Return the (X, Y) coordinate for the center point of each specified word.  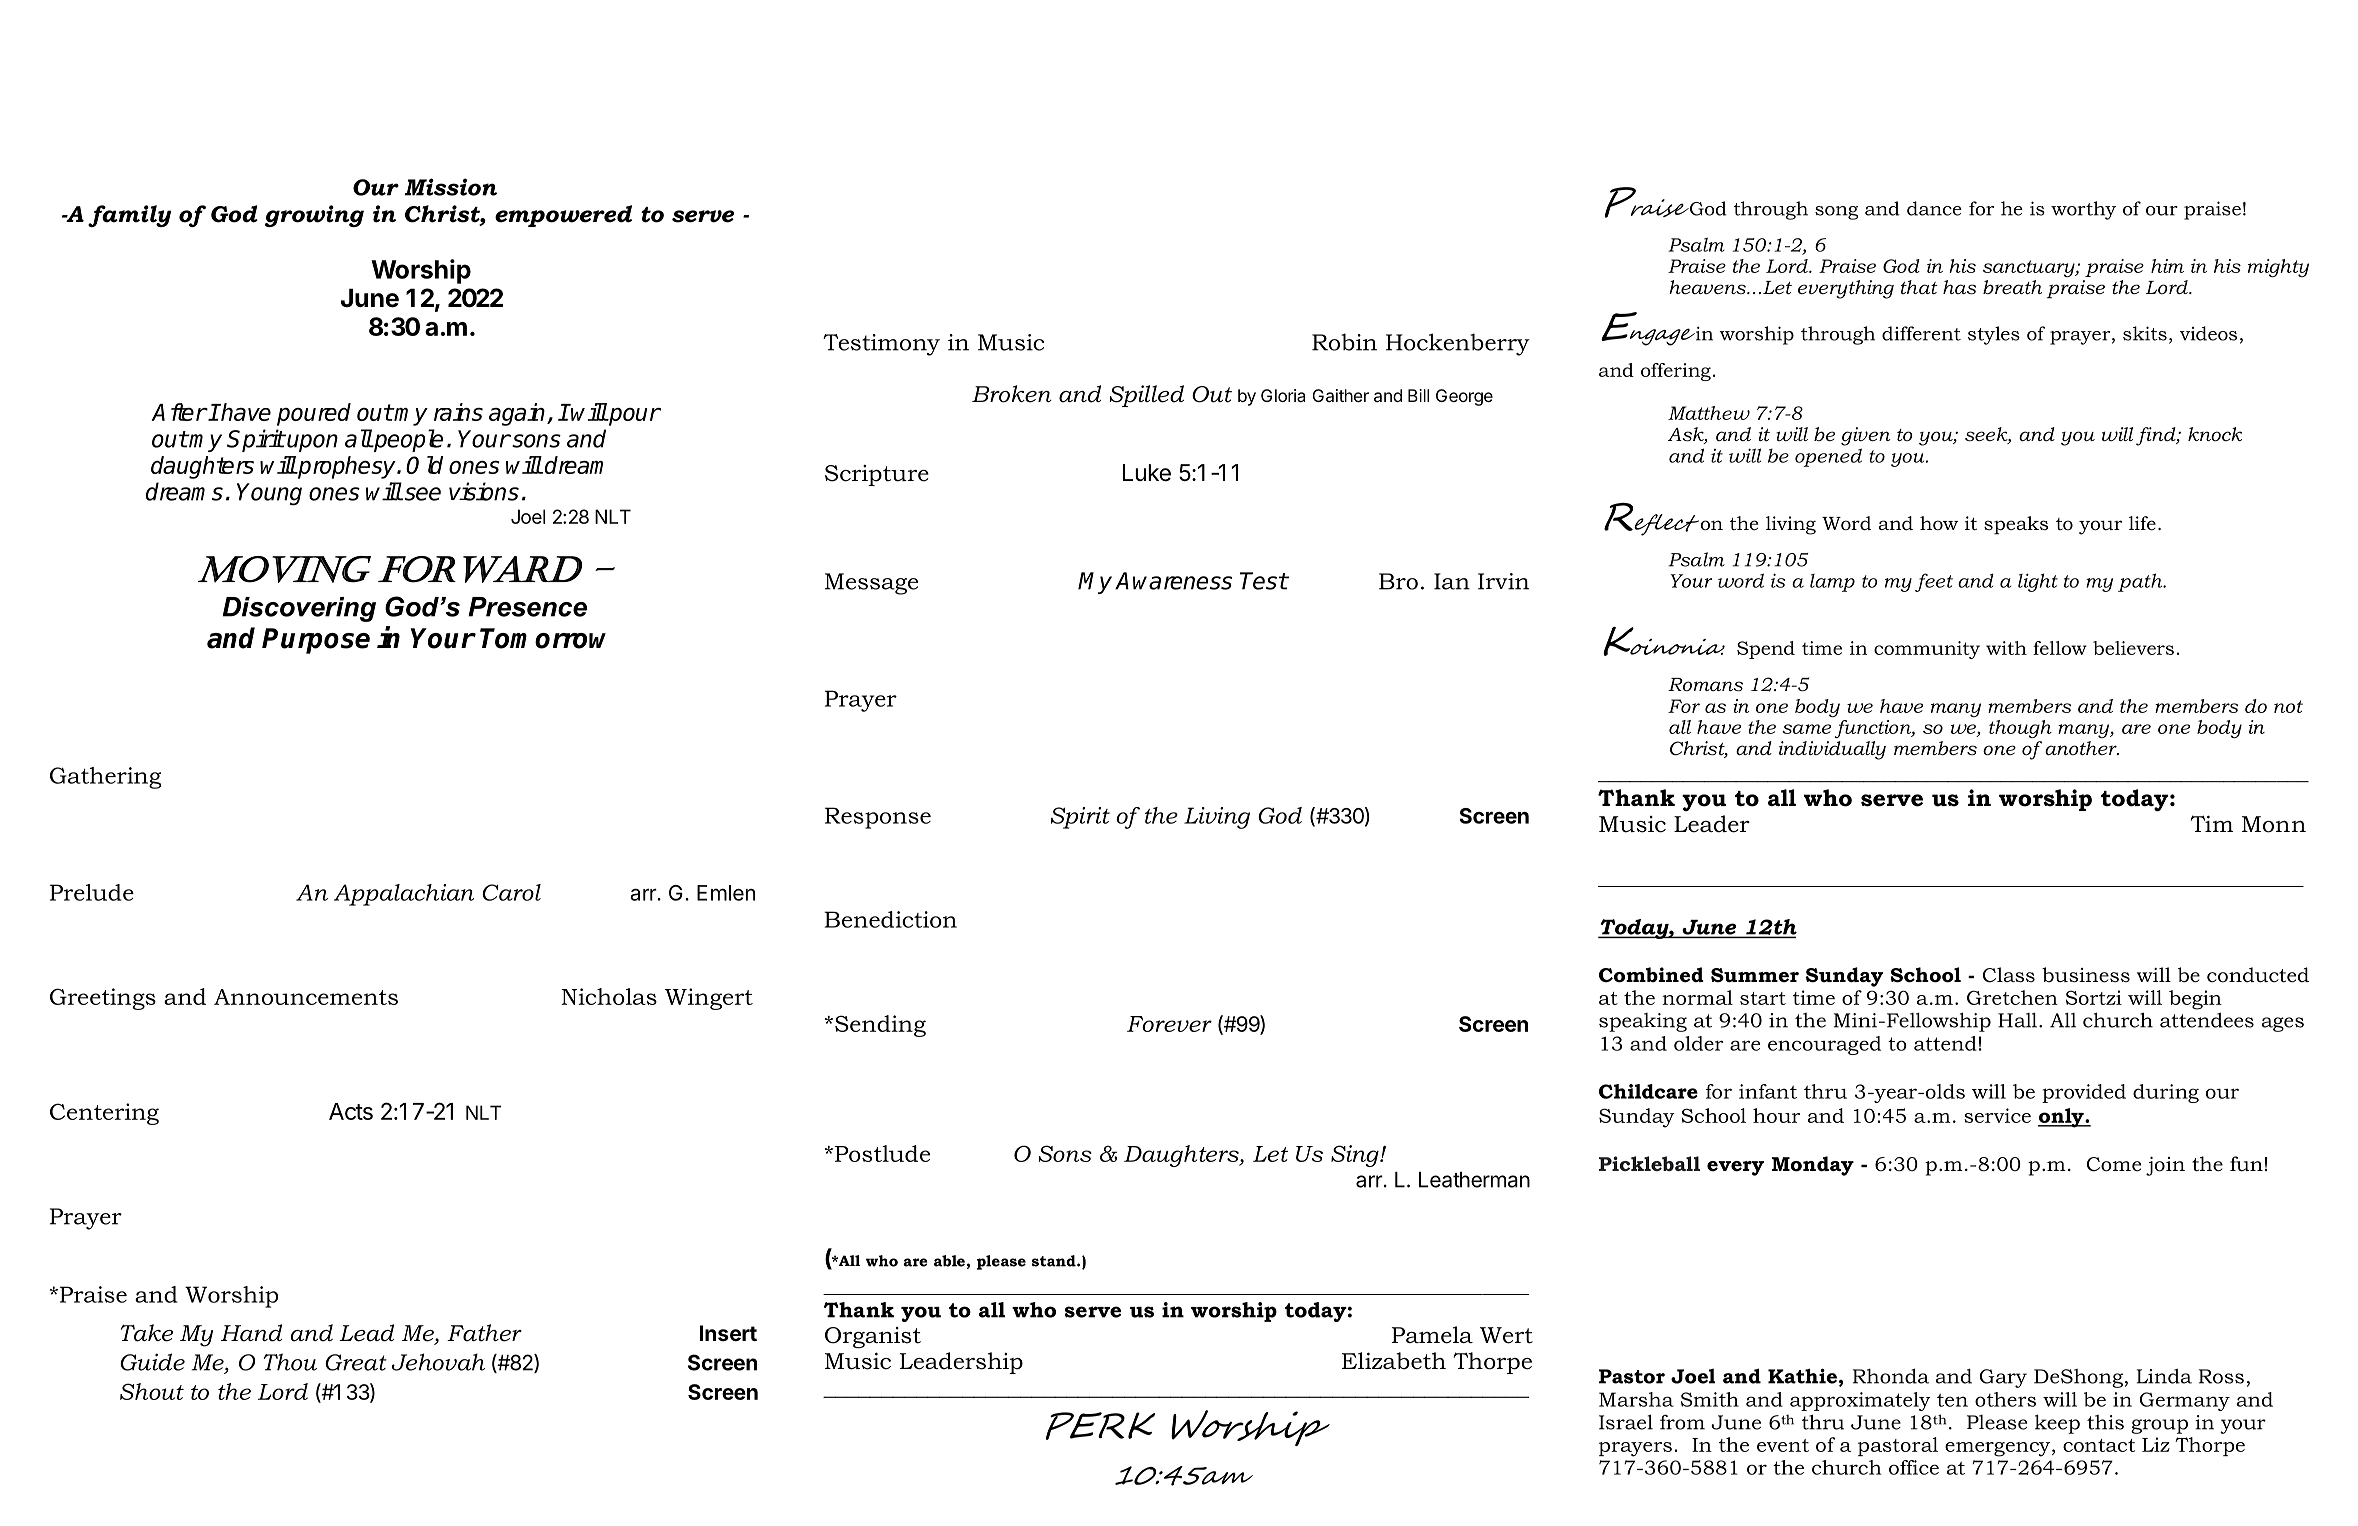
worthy (2083, 210)
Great (356, 1362)
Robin (1344, 342)
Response (878, 818)
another (2082, 748)
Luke (1147, 473)
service (1997, 1115)
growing (314, 216)
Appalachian (404, 895)
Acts (351, 1111)
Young (269, 494)
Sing (1356, 1156)
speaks (2016, 525)
